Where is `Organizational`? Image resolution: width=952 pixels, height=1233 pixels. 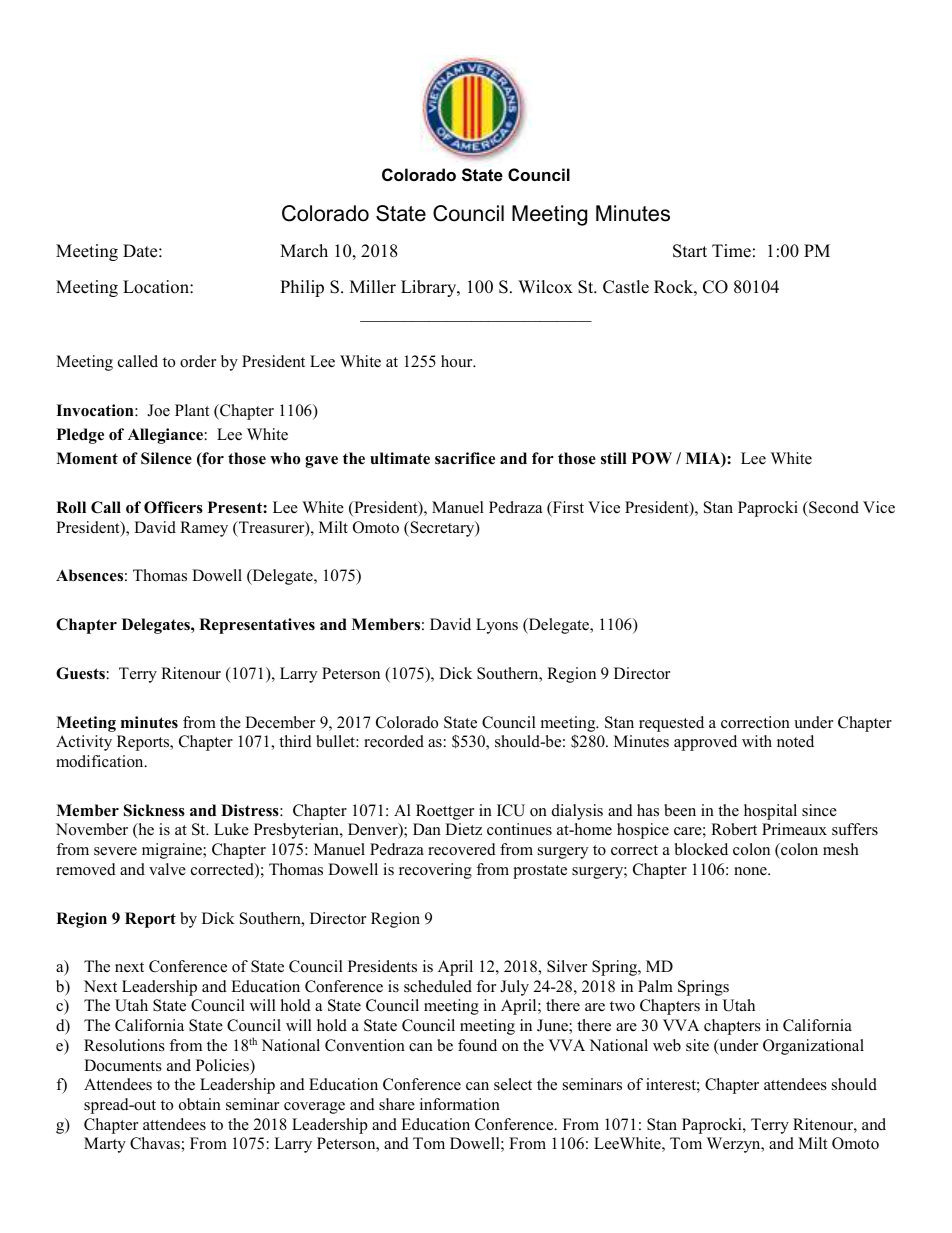
Organizational is located at coordinates (813, 1047).
